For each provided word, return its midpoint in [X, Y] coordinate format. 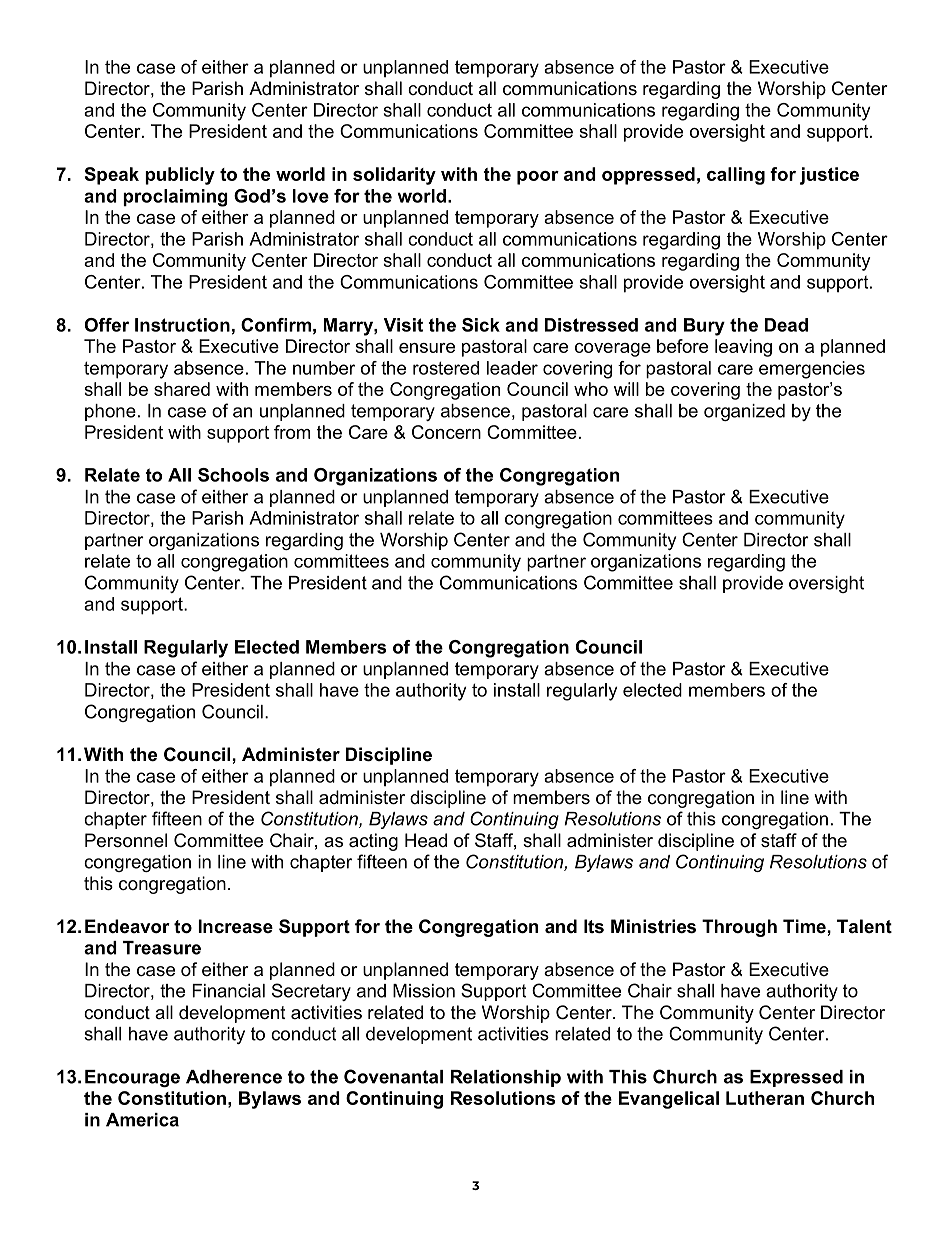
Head [426, 840]
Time [805, 926]
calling [736, 176]
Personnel [126, 840]
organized [744, 412]
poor [538, 178]
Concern [446, 432]
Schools [233, 475]
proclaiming [175, 198]
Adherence [234, 1077]
